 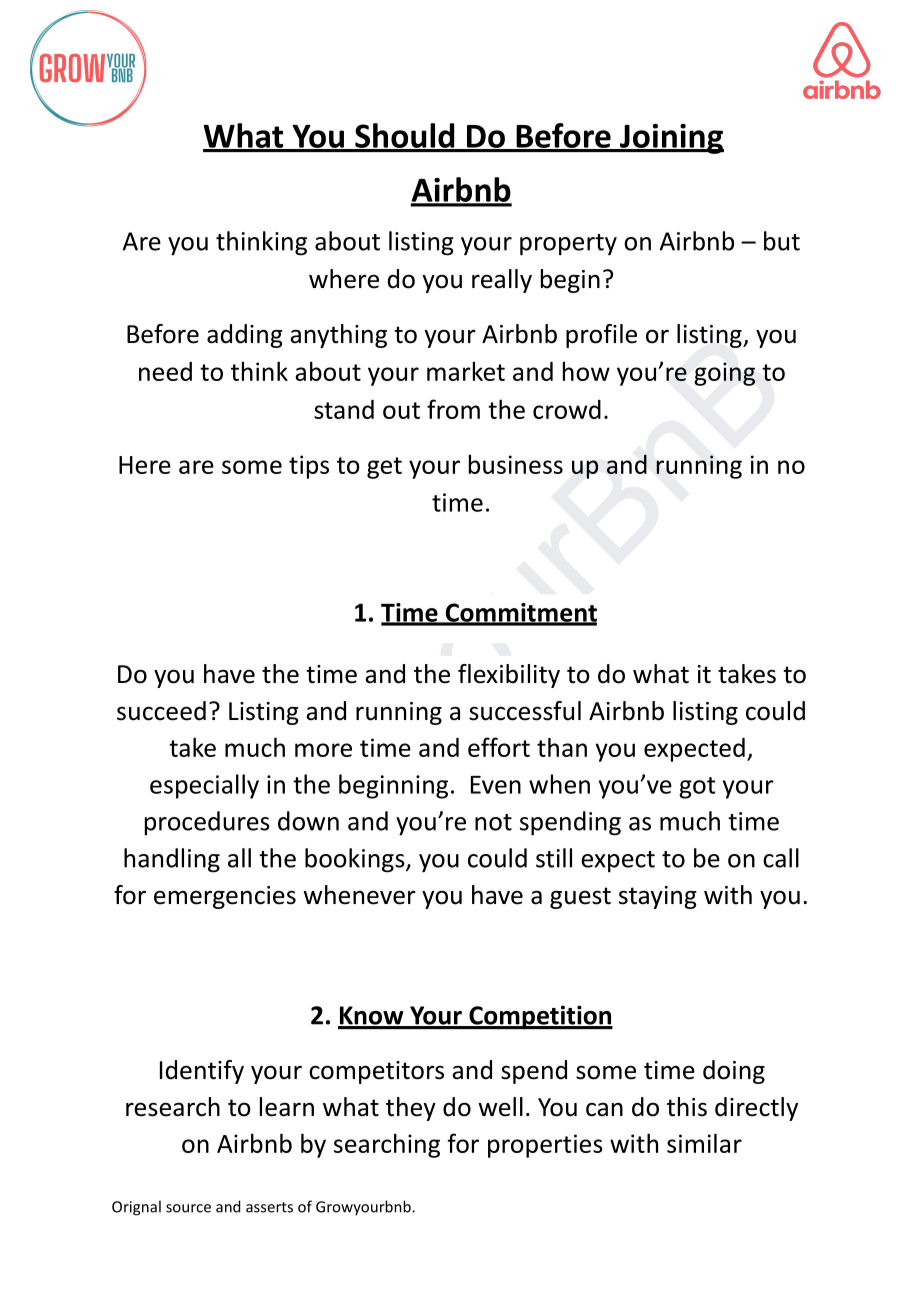 I want to click on adding, so click(x=245, y=336).
